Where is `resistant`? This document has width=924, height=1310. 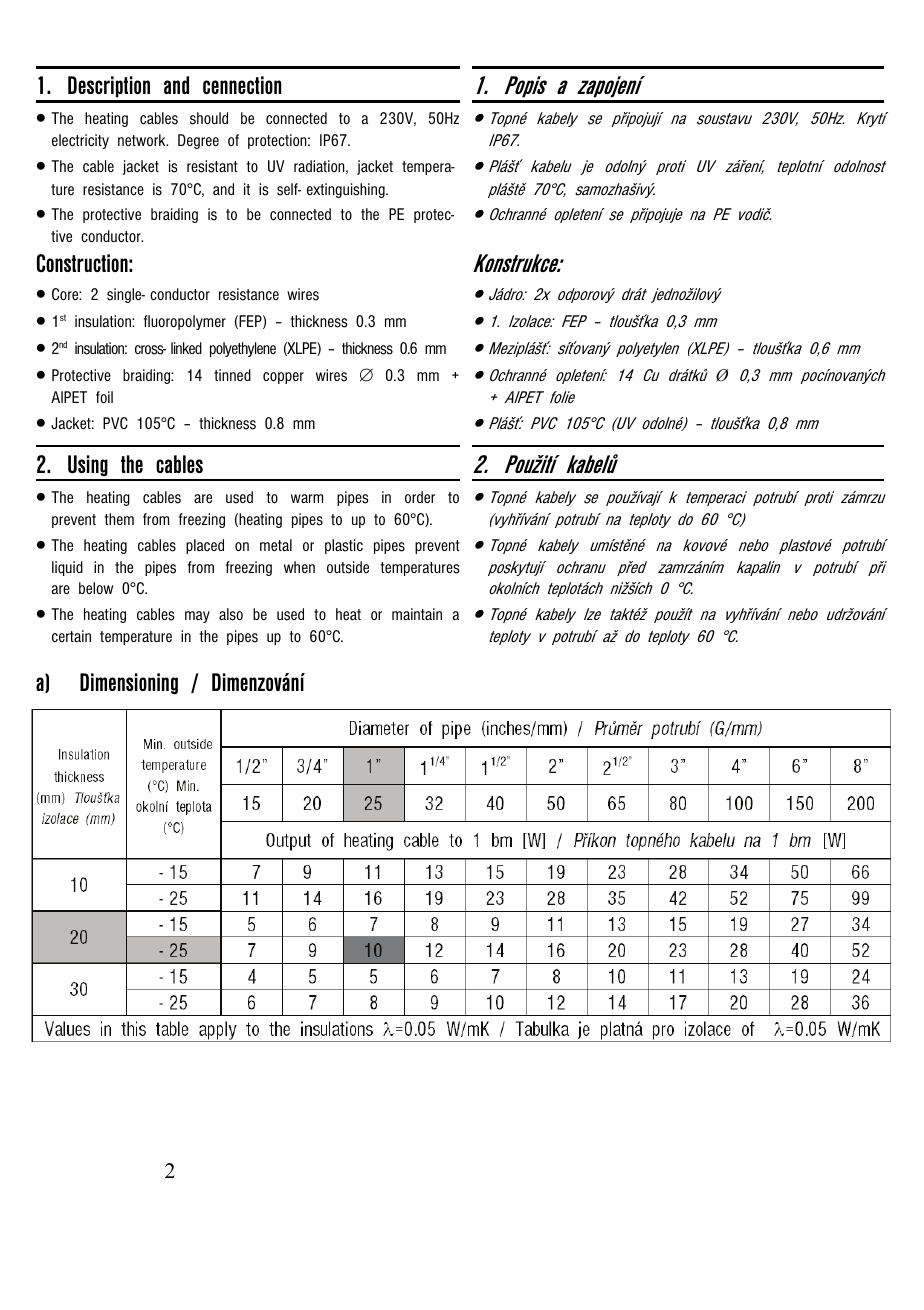 resistant is located at coordinates (212, 166).
